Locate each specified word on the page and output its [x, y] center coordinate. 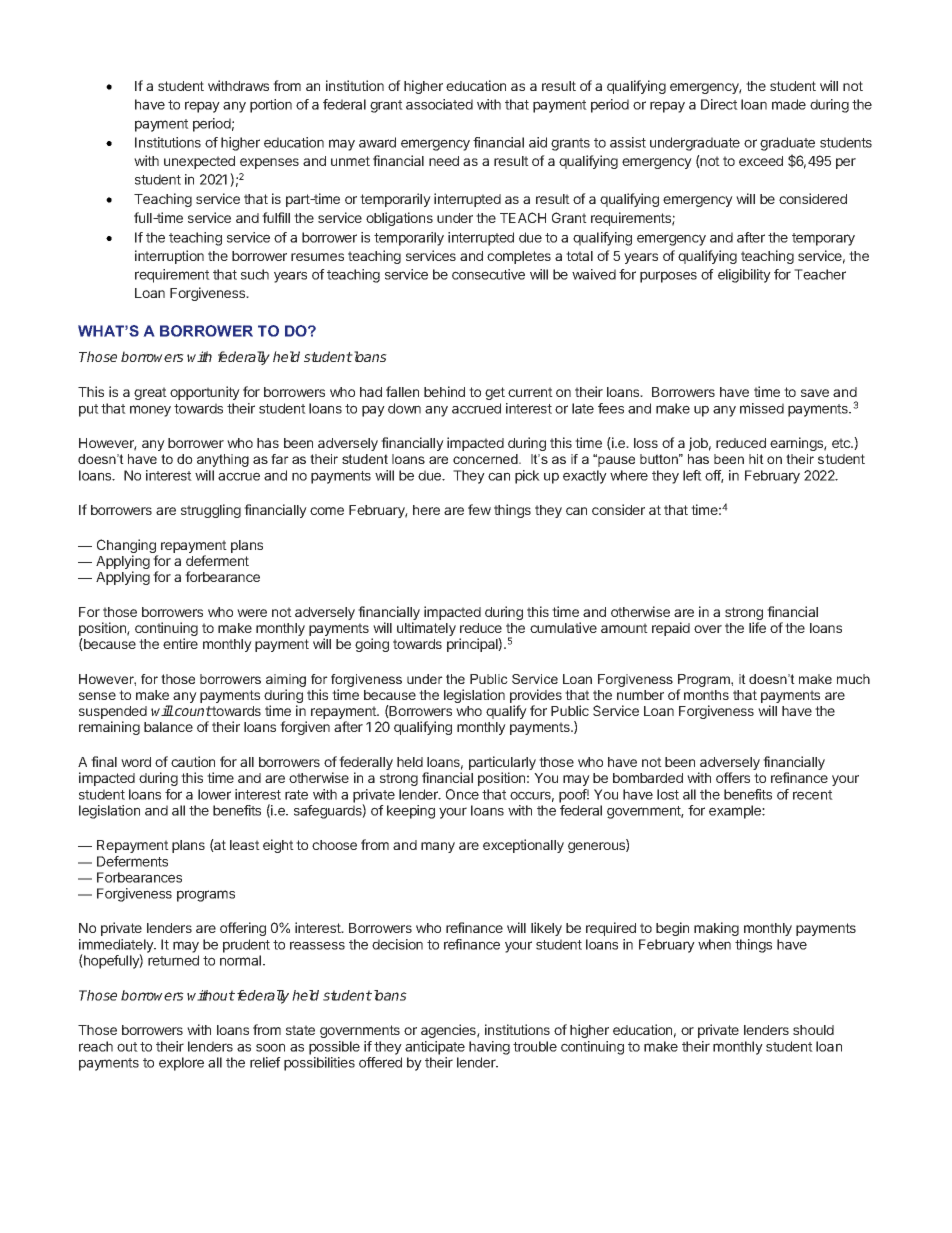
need [444, 161]
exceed [761, 161]
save [815, 393]
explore [181, 1064]
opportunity [205, 393]
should [813, 1030]
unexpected [199, 162]
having [489, 1048]
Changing [127, 547]
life [757, 627]
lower [214, 794]
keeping [411, 812]
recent [813, 795]
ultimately [426, 629]
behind [444, 391]
